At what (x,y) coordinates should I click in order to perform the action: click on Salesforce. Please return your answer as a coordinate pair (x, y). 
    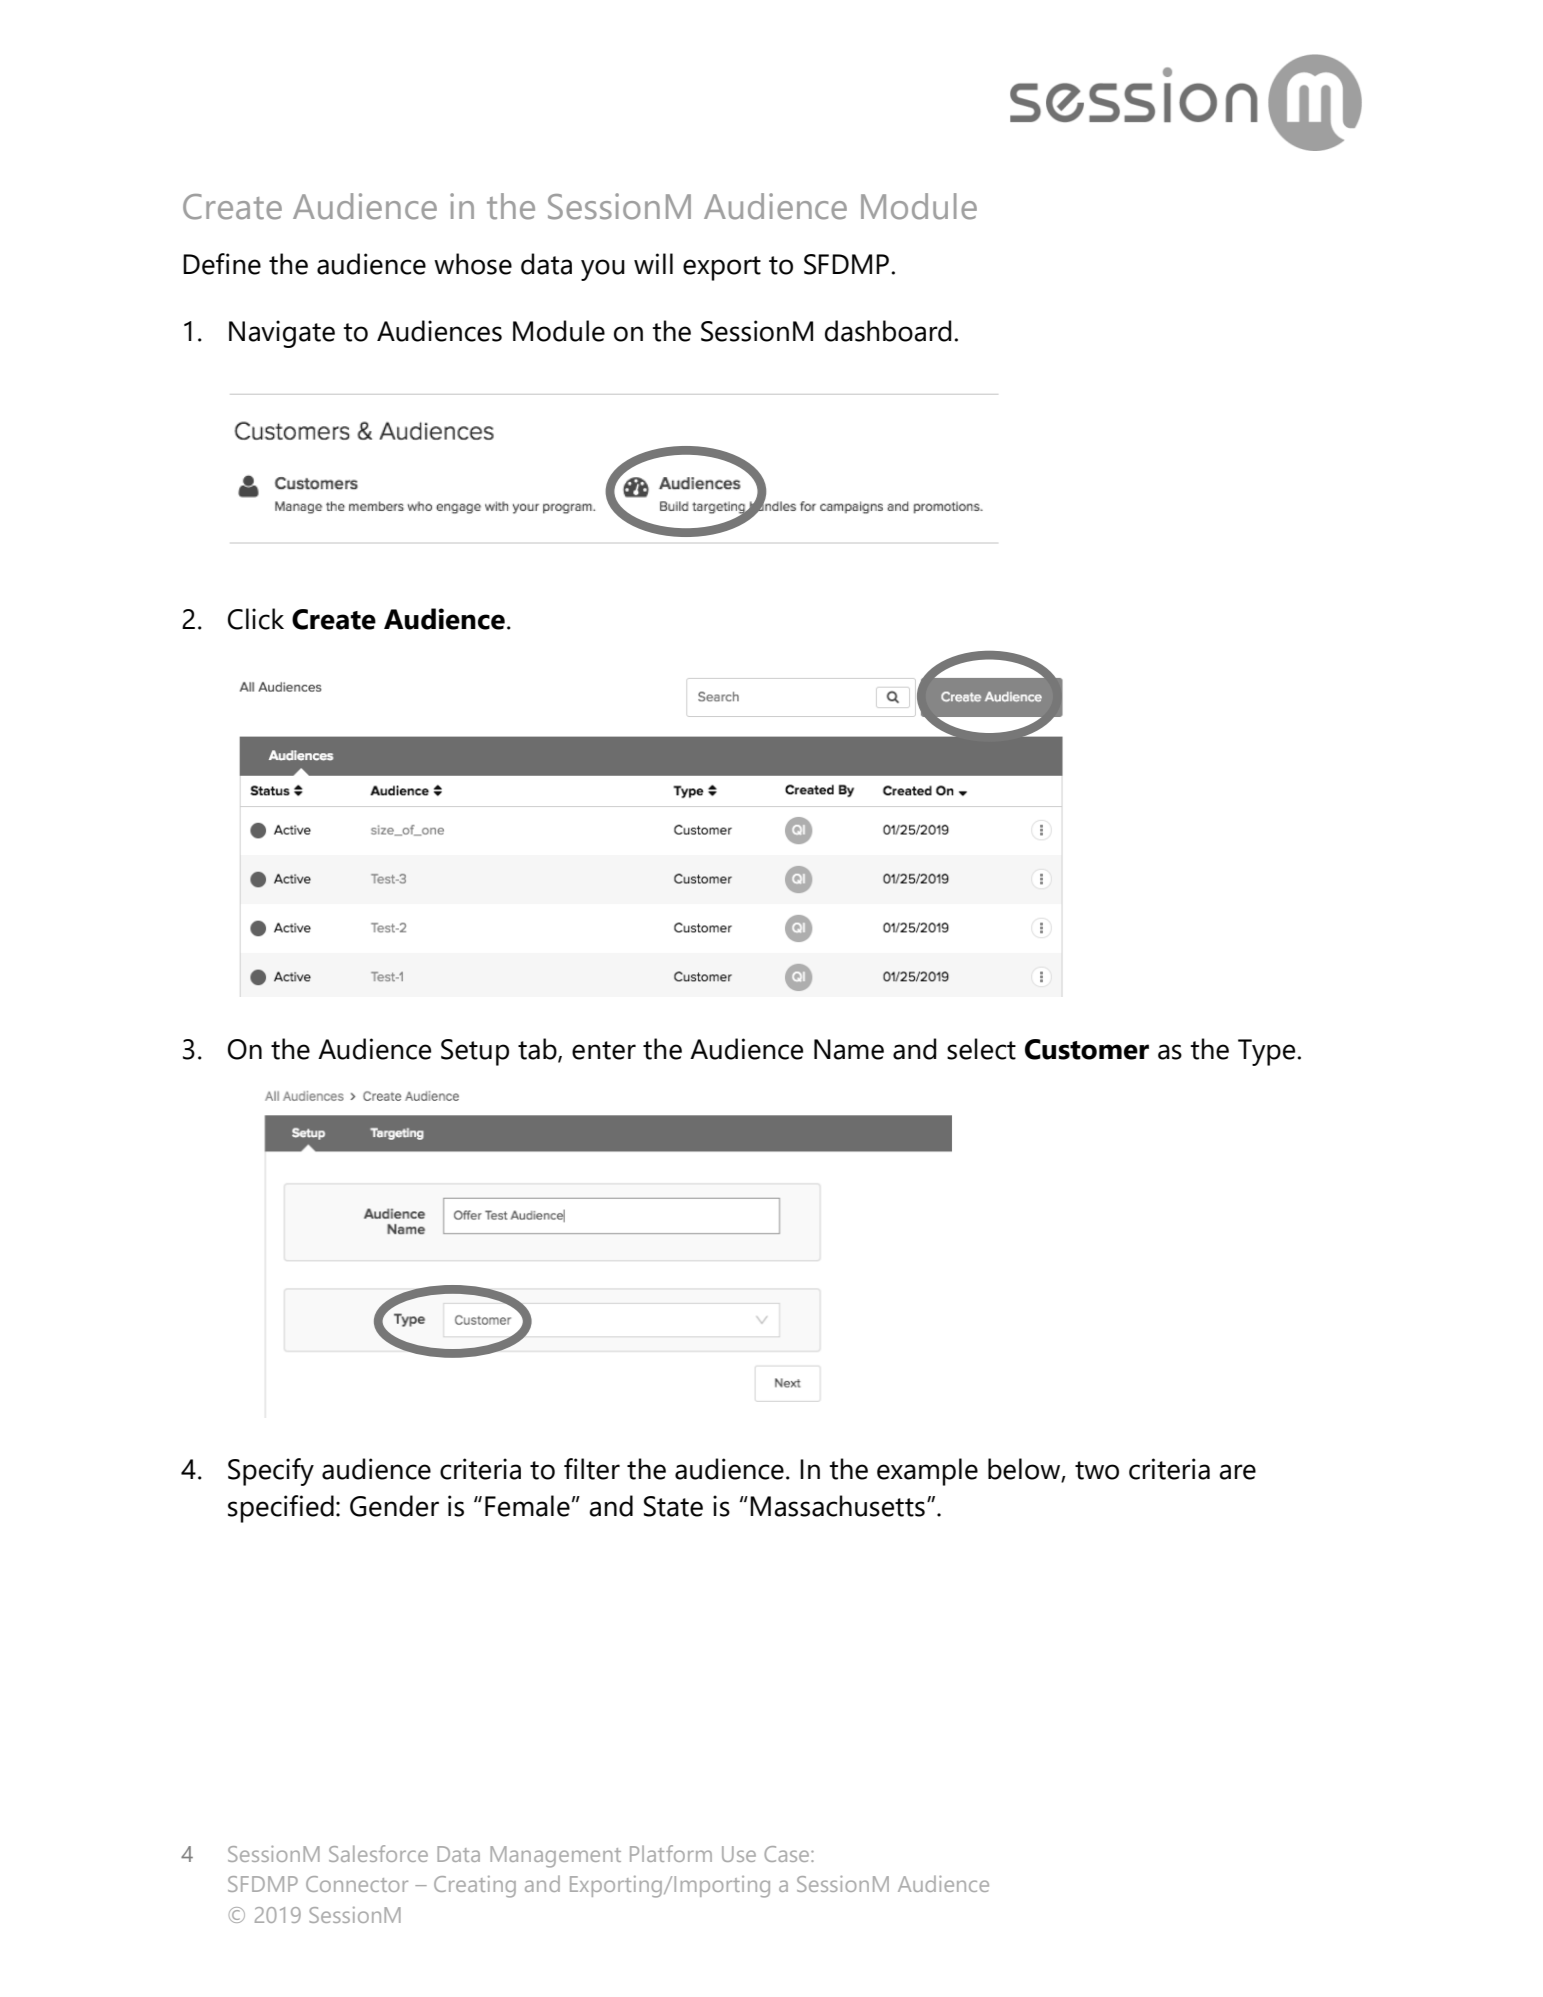
    Looking at the image, I should click on (378, 1853).
